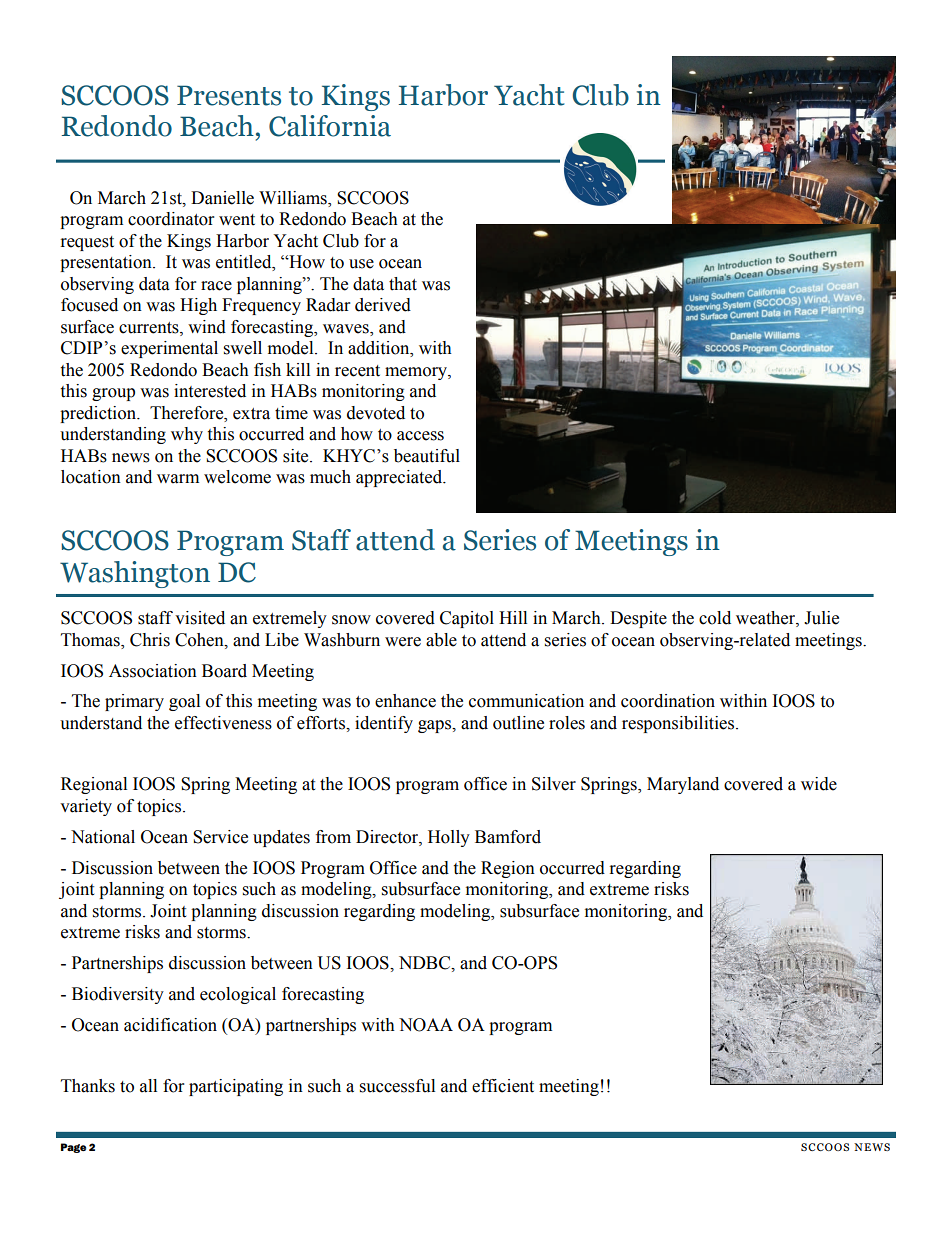 This page has height=1233, width=952. What do you see at coordinates (229, 95) in the page?
I see `Presents` at bounding box center [229, 95].
